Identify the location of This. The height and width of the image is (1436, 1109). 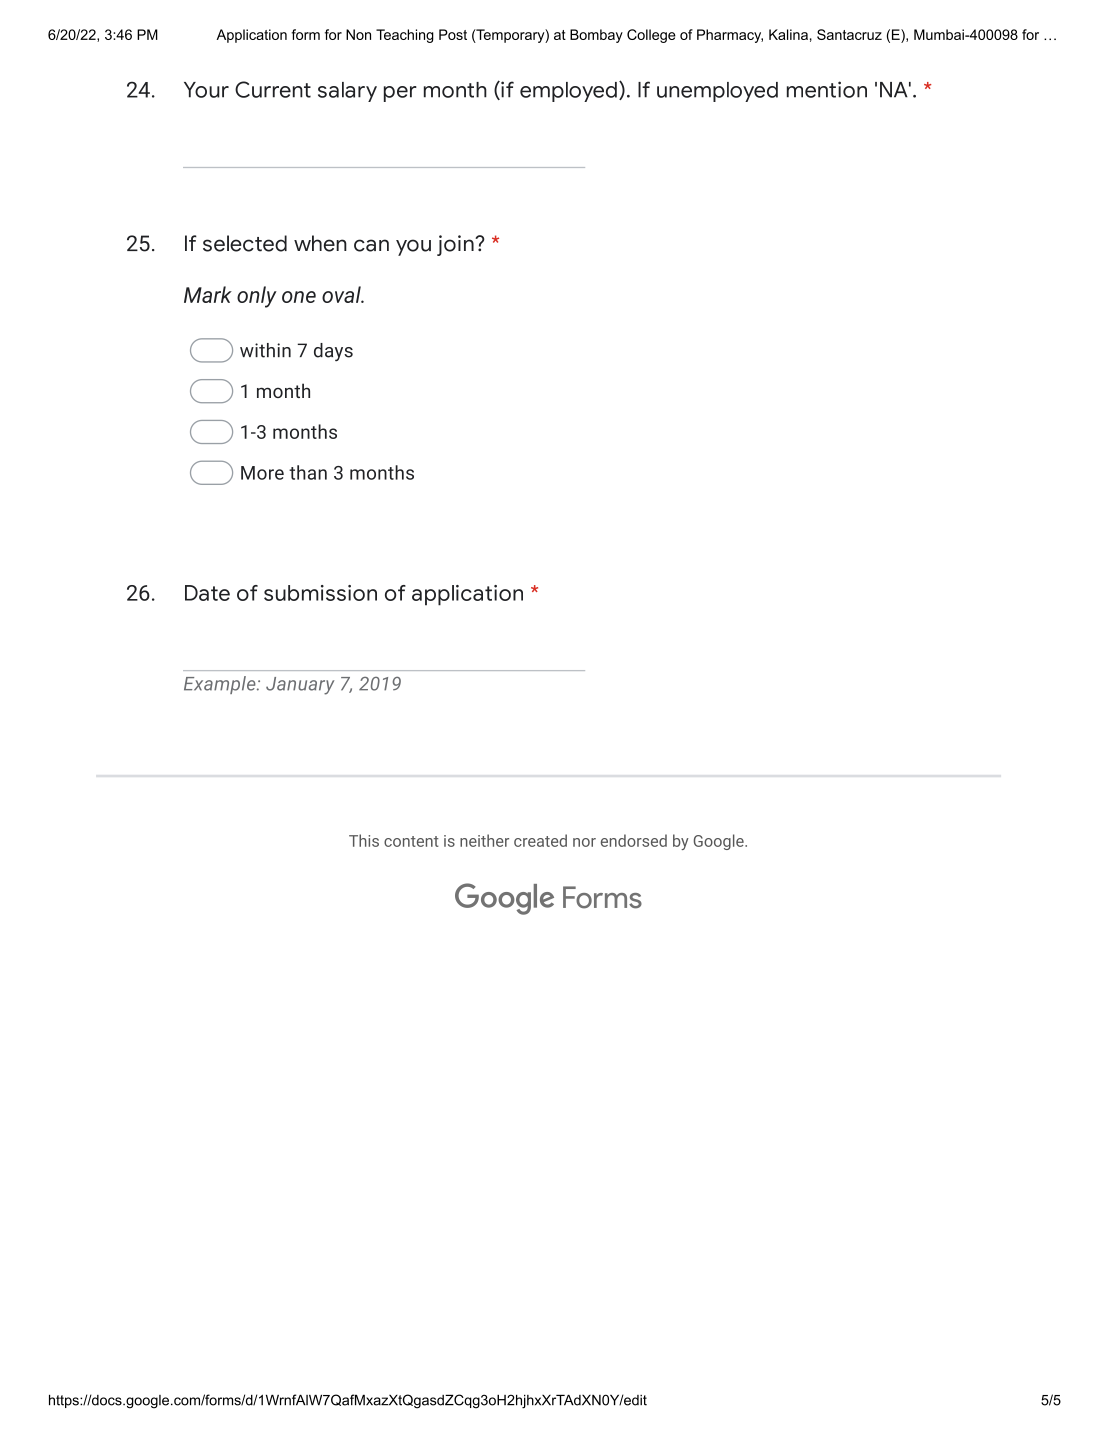
(364, 840).
